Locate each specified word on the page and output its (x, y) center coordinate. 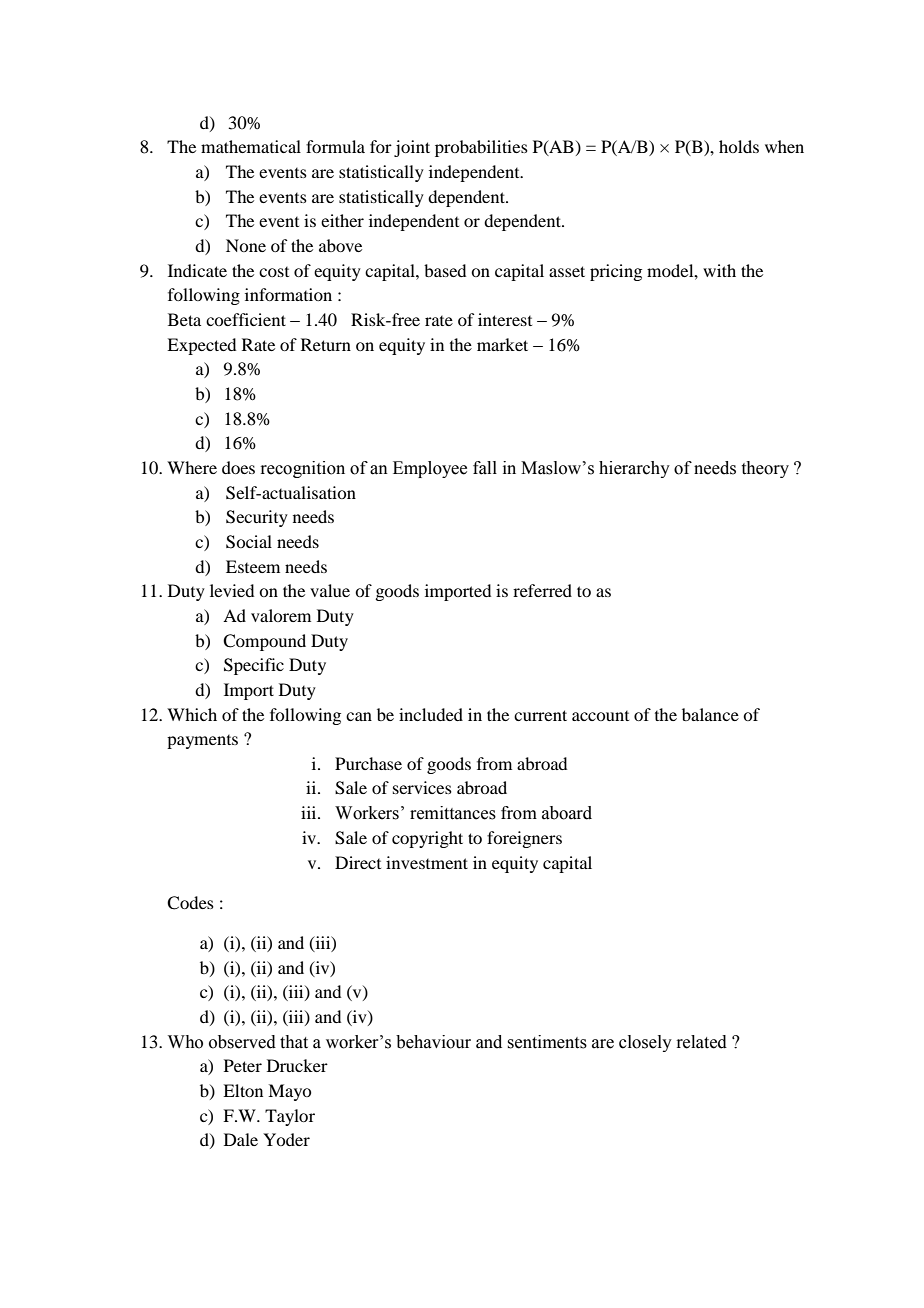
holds (739, 146)
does (238, 467)
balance (710, 714)
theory (765, 469)
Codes (190, 903)
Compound (264, 642)
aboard (567, 813)
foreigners (524, 839)
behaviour (433, 1042)
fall (485, 468)
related (701, 1042)
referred (542, 590)
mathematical (251, 146)
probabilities (481, 148)
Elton (243, 1090)
